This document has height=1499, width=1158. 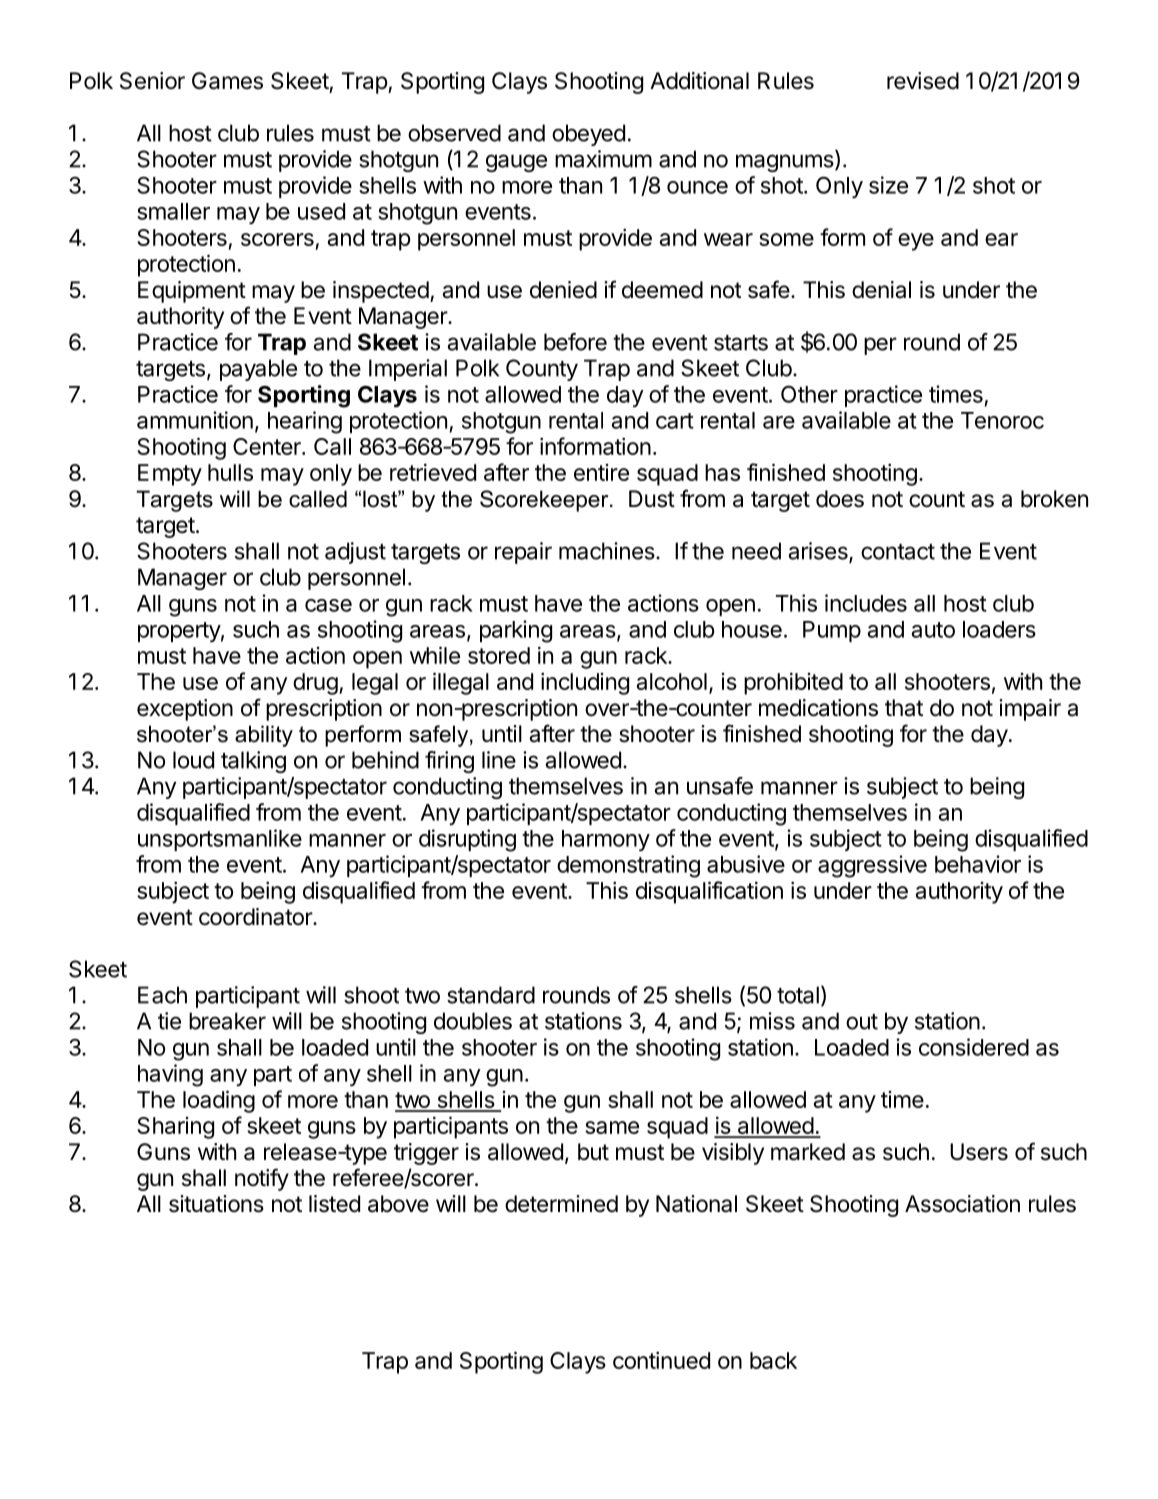 What do you see at coordinates (216, 1204) in the document?
I see `situations` at bounding box center [216, 1204].
